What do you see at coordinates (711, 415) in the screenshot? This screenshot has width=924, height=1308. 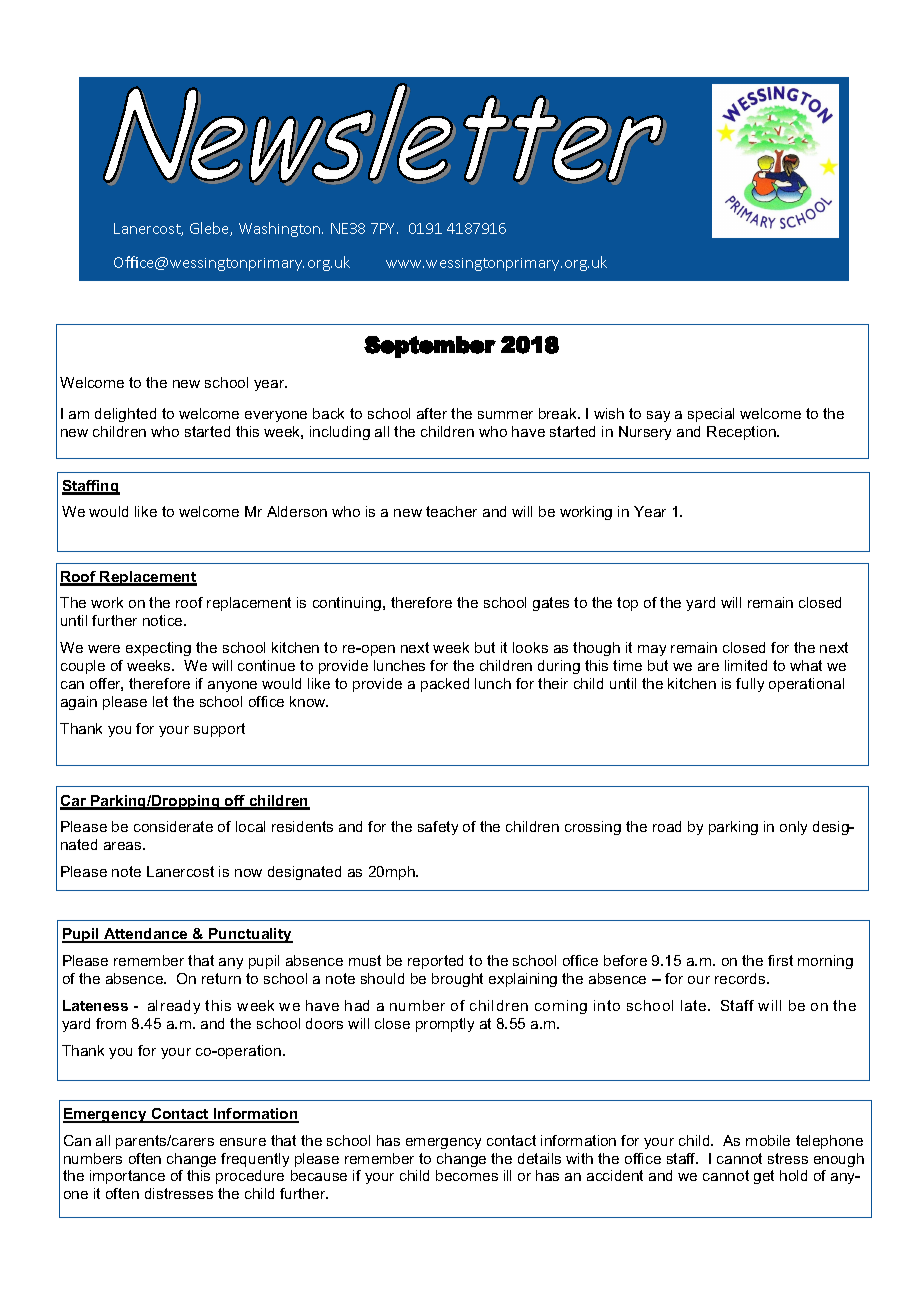 I see `special` at bounding box center [711, 415].
